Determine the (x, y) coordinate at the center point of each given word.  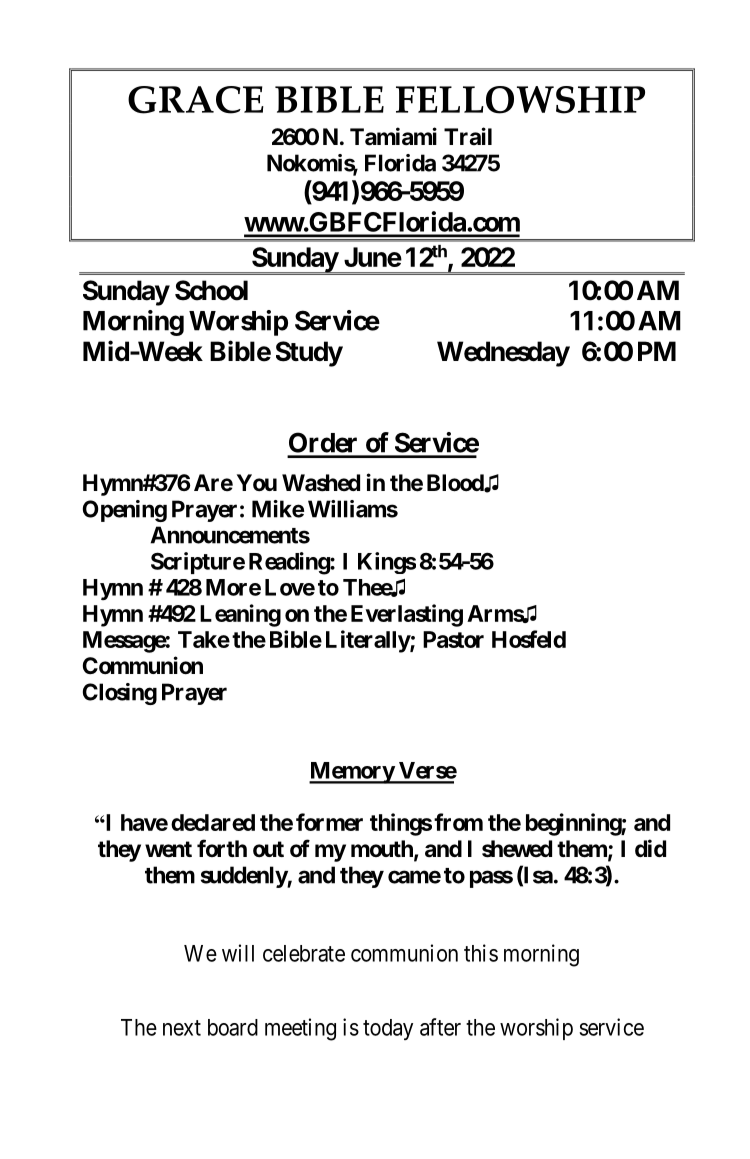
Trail (468, 136)
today (388, 1029)
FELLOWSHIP (520, 100)
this (481, 953)
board (233, 1027)
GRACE (196, 100)
